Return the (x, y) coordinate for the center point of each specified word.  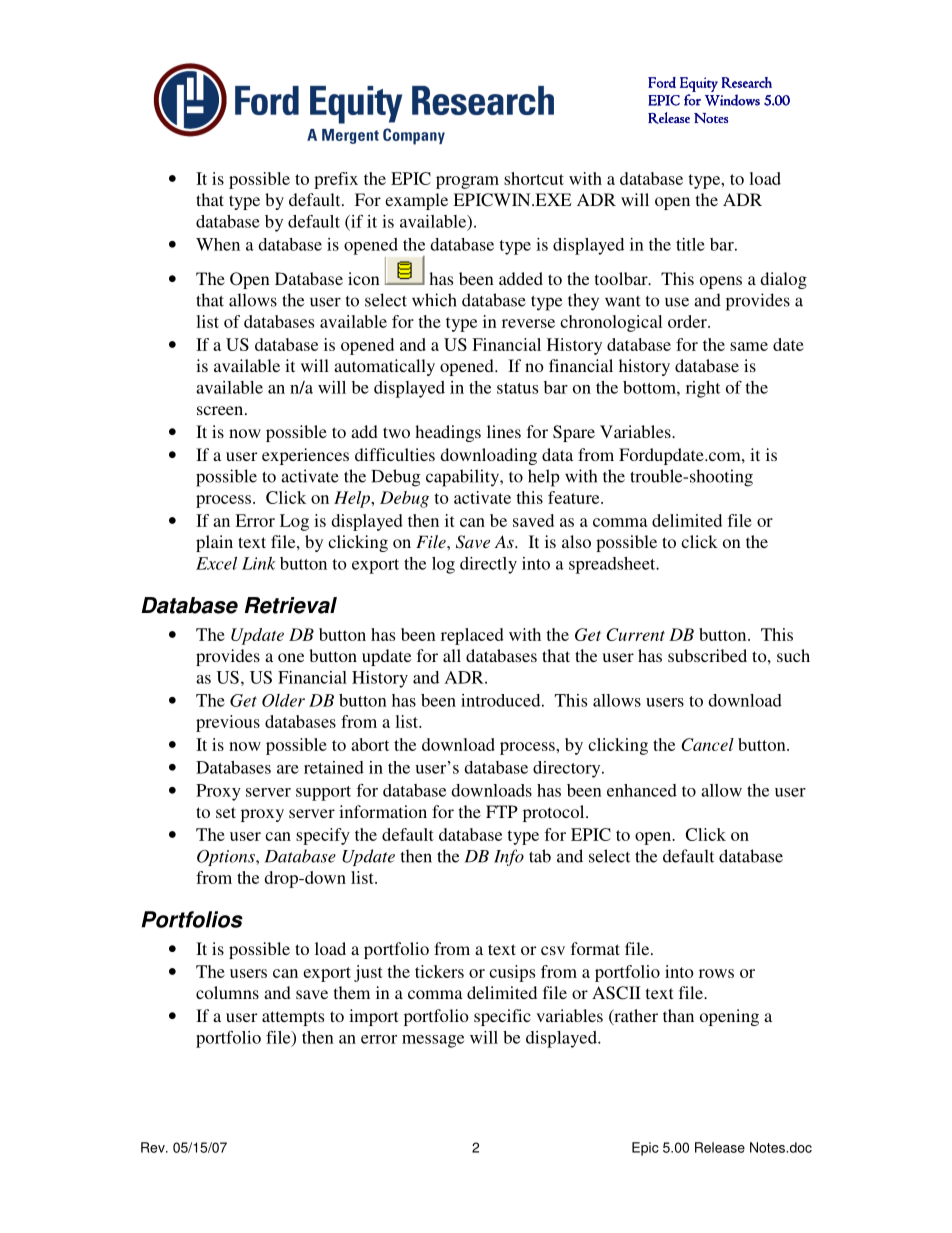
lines (504, 431)
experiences (305, 456)
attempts (293, 1018)
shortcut (534, 178)
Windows (732, 100)
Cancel (707, 744)
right (703, 389)
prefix (336, 180)
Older (283, 700)
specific (502, 1017)
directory (568, 769)
